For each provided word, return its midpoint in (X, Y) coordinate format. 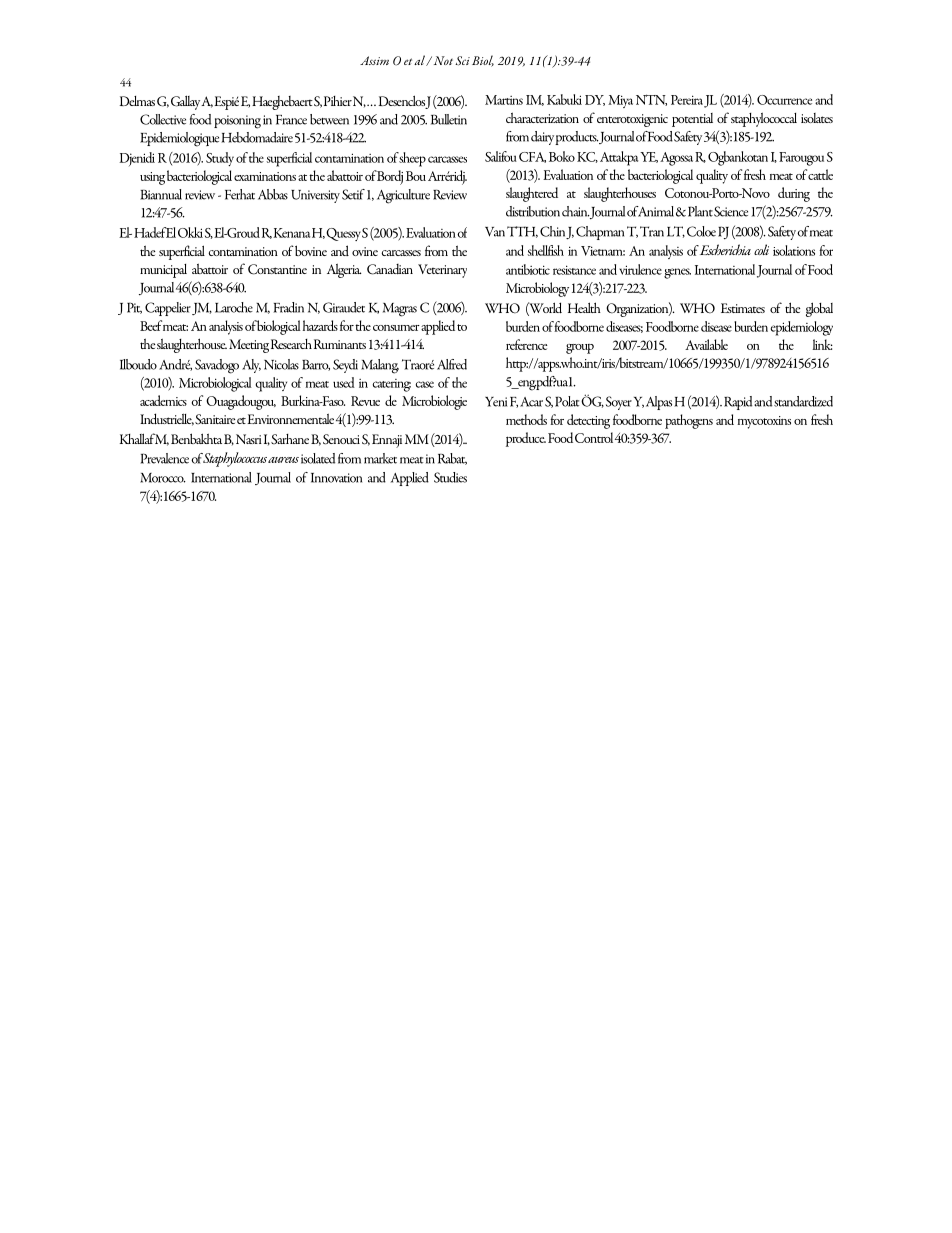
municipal (163, 271)
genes (677, 273)
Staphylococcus (236, 459)
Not (442, 60)
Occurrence (784, 100)
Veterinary (442, 271)
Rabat (452, 459)
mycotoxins (764, 422)
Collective (163, 119)
